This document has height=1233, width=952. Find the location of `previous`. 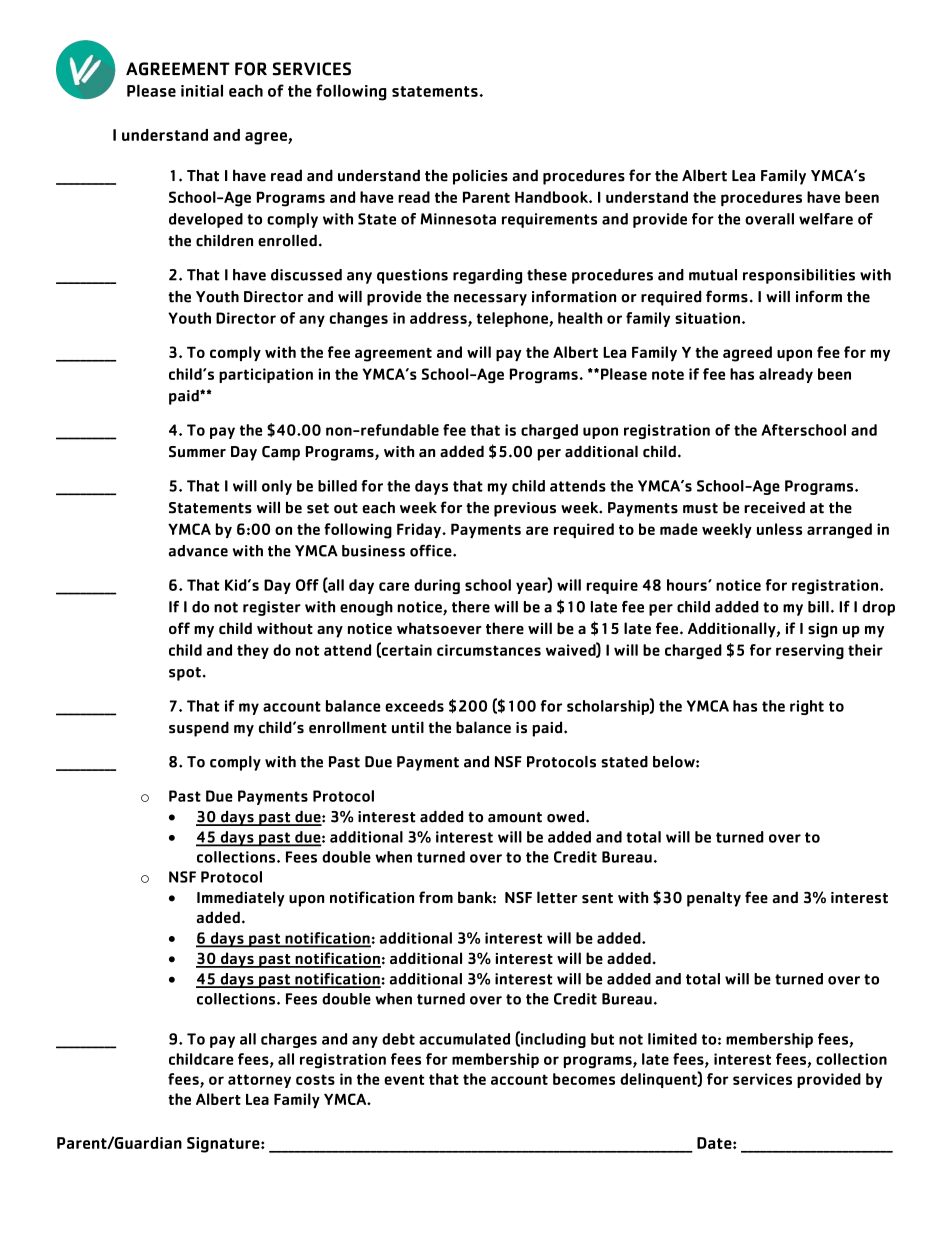

previous is located at coordinates (525, 509).
